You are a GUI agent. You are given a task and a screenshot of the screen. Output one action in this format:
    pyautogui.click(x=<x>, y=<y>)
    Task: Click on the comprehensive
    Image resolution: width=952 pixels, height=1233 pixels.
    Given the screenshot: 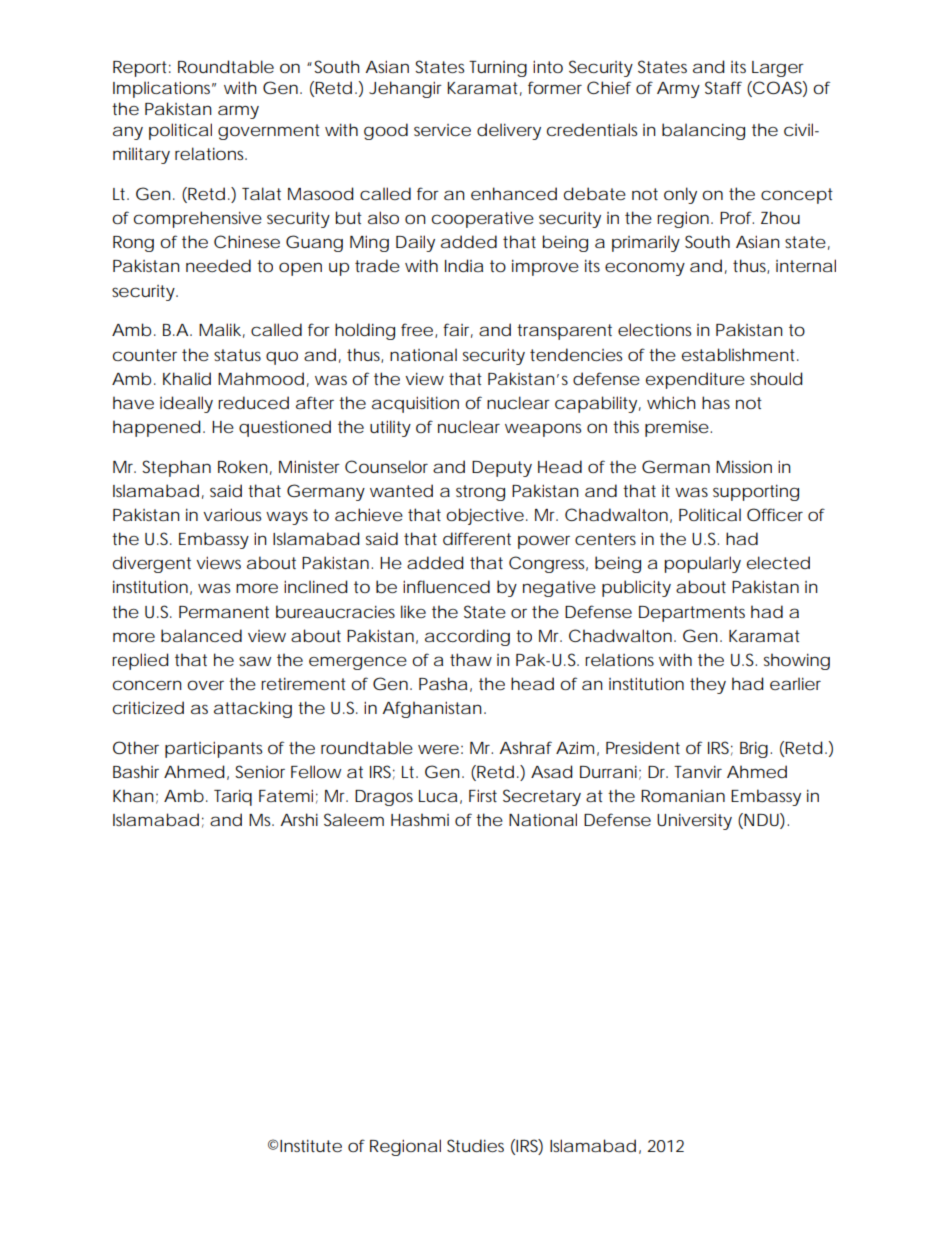 What is the action you would take?
    pyautogui.click(x=198, y=219)
